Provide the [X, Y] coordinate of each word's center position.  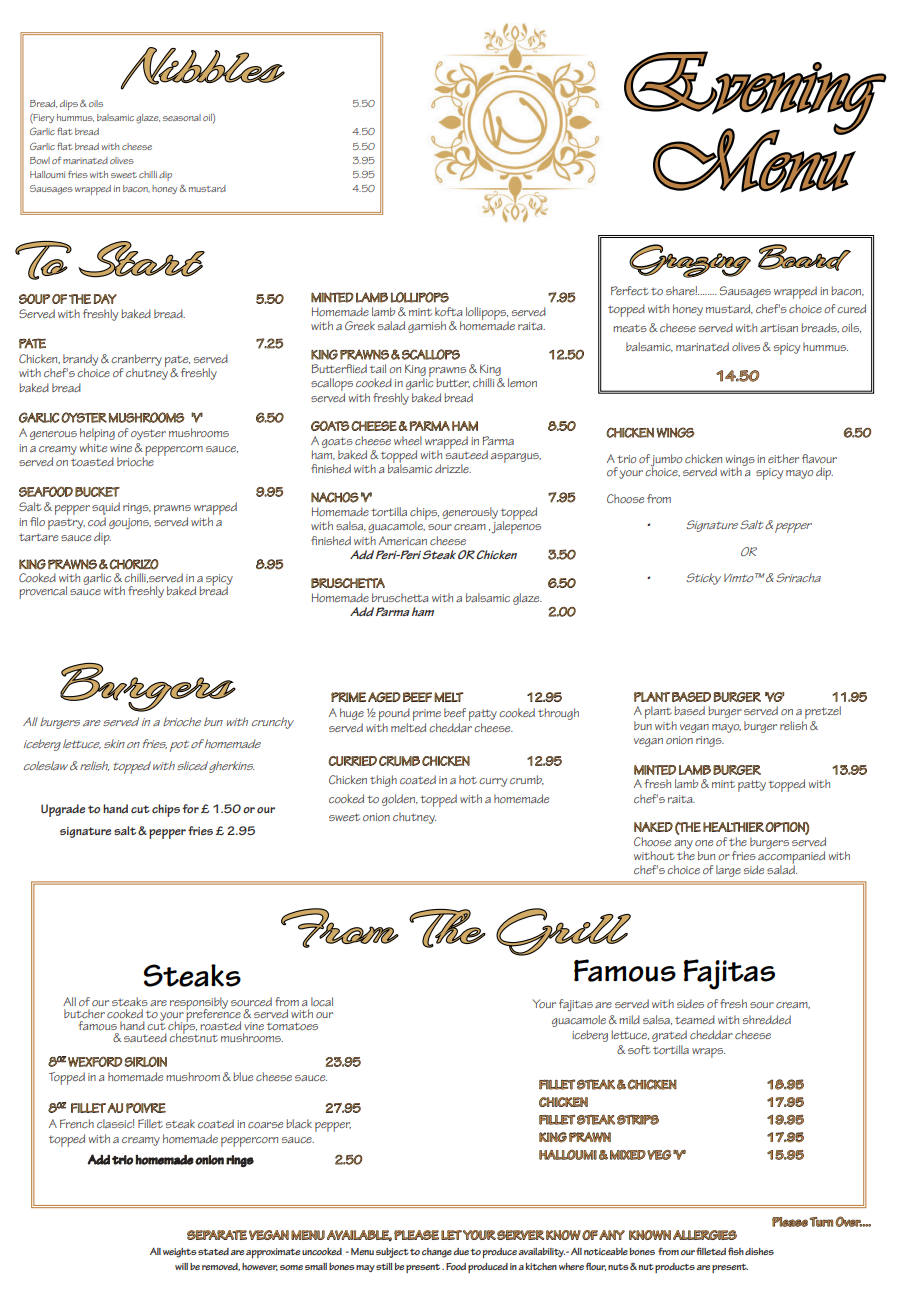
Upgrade [63, 810]
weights [180, 1253]
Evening [755, 93]
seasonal [182, 117]
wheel [408, 440]
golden [399, 800]
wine [121, 448]
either [783, 458]
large [728, 871]
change [437, 1253]
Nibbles [203, 68]
